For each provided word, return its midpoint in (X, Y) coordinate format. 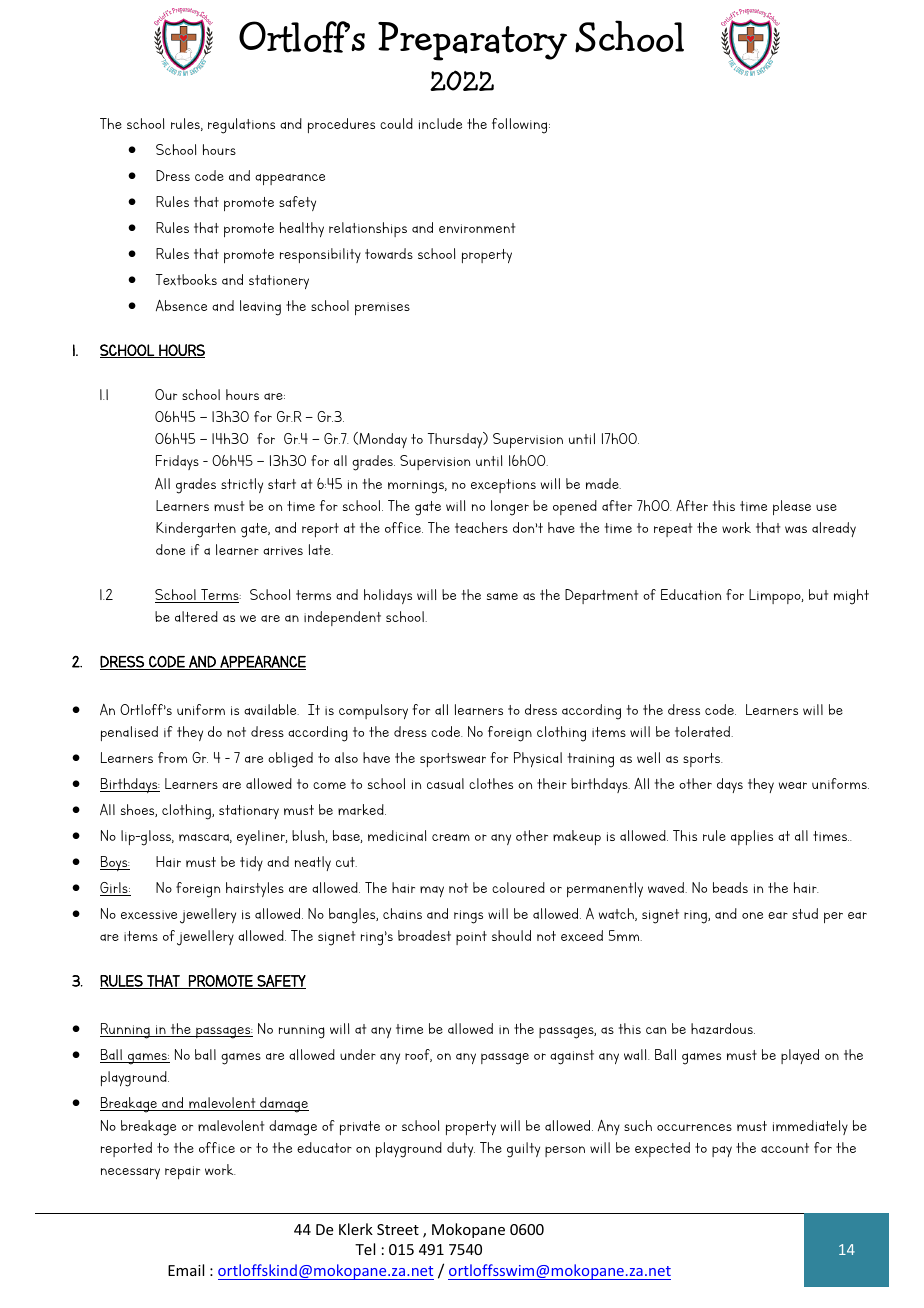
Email (186, 1270)
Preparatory (472, 41)
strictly (242, 485)
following (521, 126)
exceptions (503, 486)
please (792, 507)
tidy (251, 863)
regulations (241, 126)
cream (451, 837)
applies (752, 837)
